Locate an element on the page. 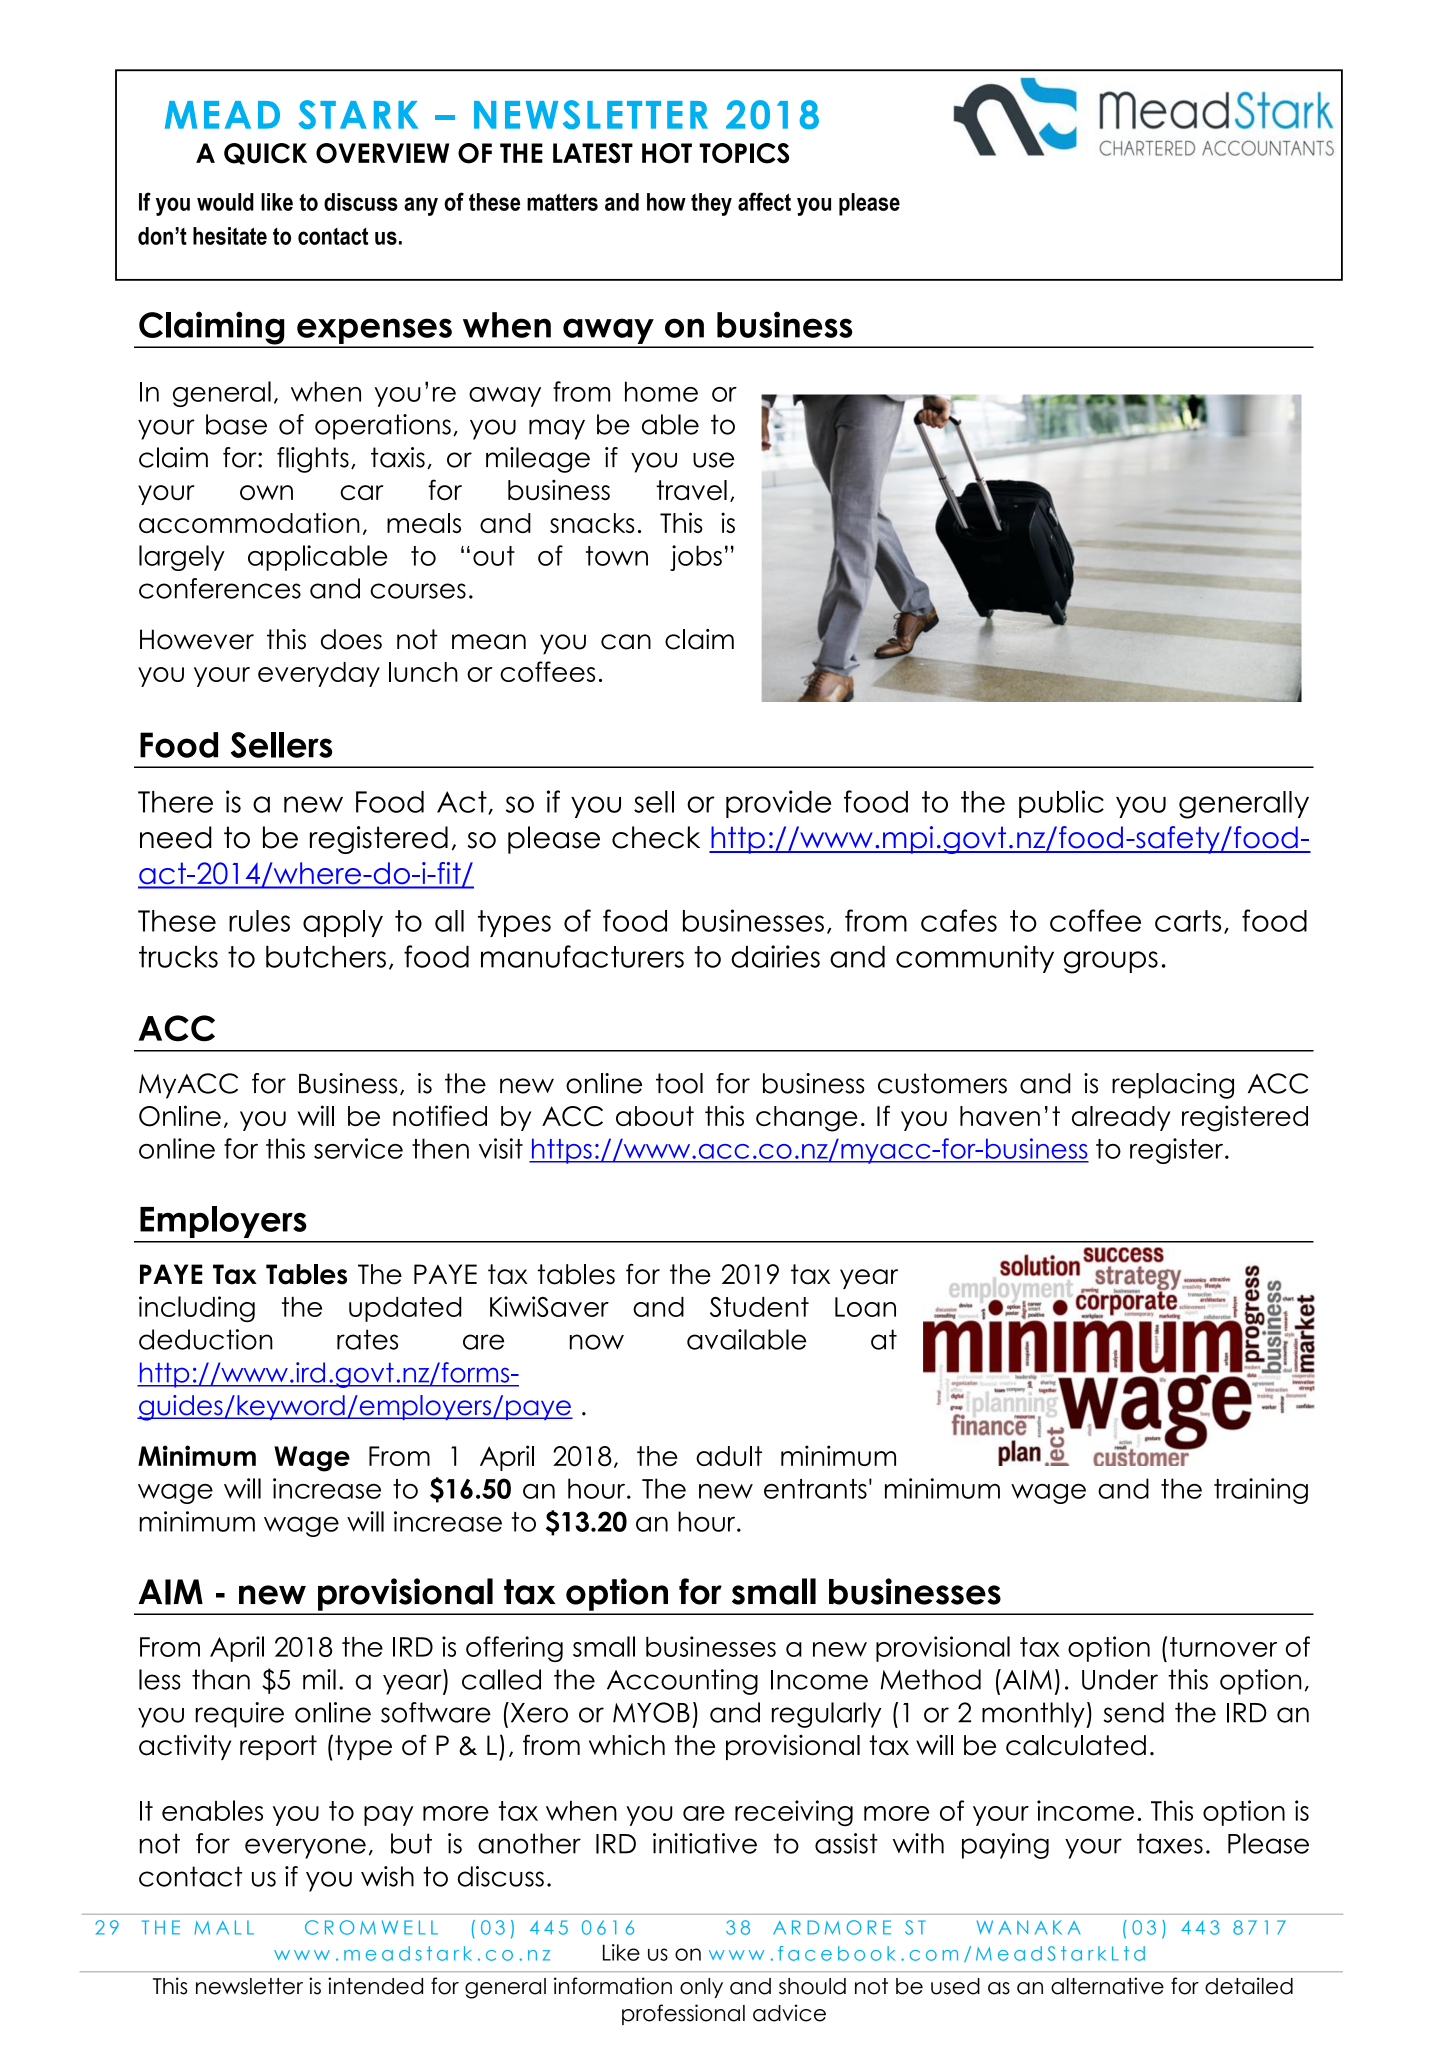 The width and height of the document is (1448, 2047). alternative is located at coordinates (1107, 1986).
